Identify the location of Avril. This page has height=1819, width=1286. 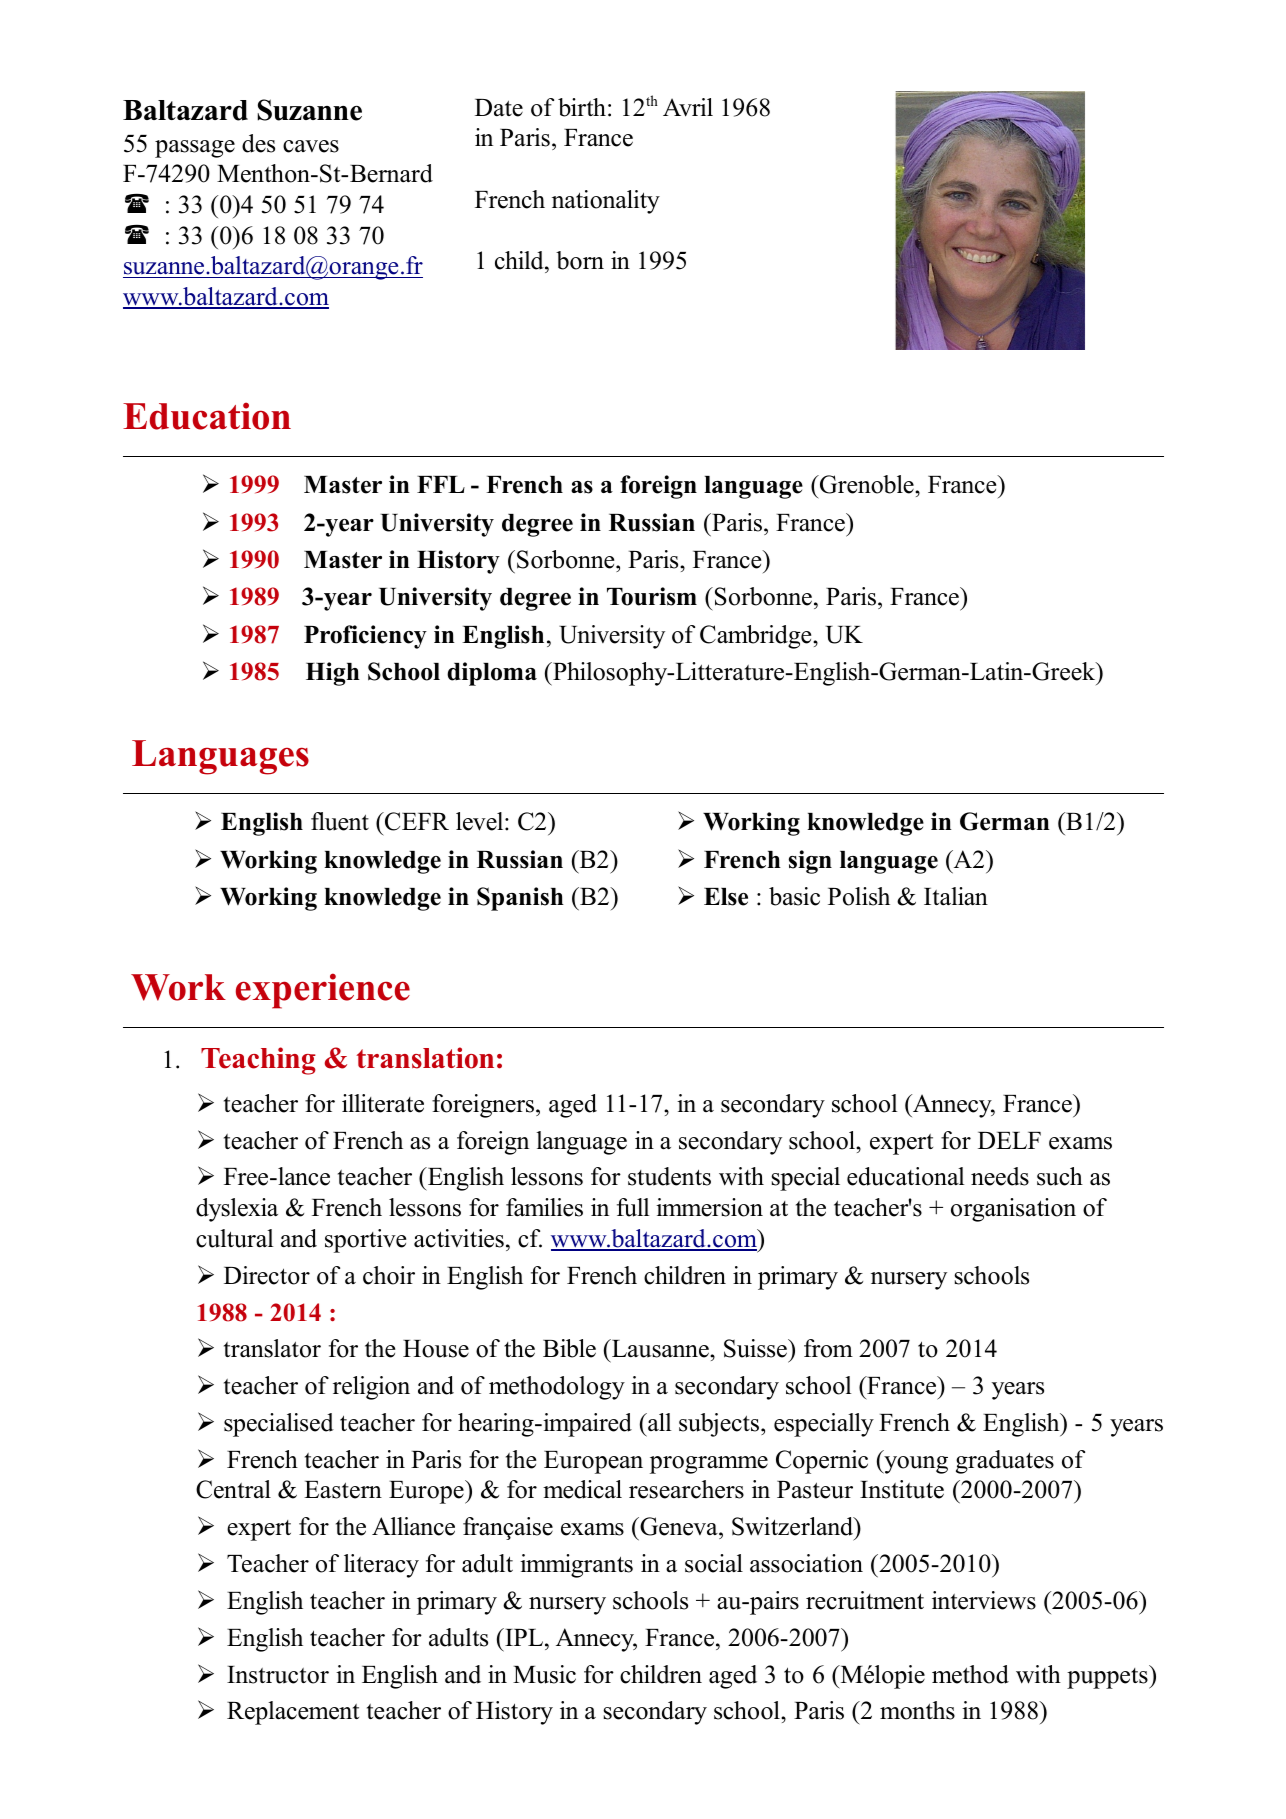
(688, 107).
